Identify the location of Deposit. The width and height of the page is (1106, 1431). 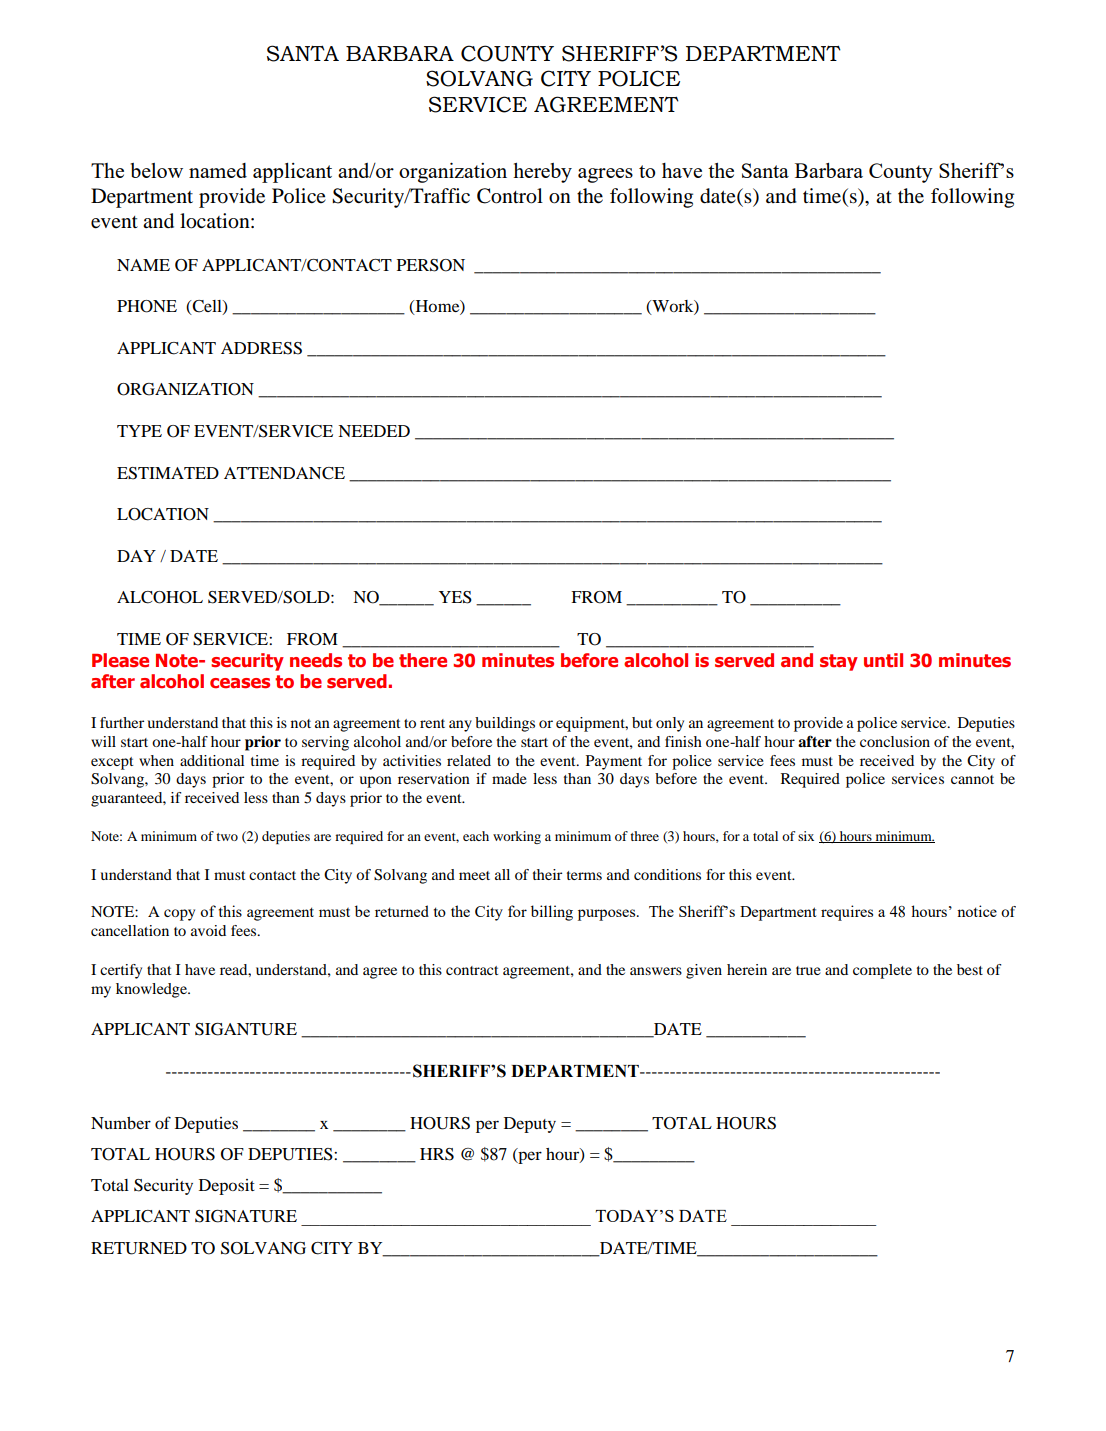
(227, 1187).
